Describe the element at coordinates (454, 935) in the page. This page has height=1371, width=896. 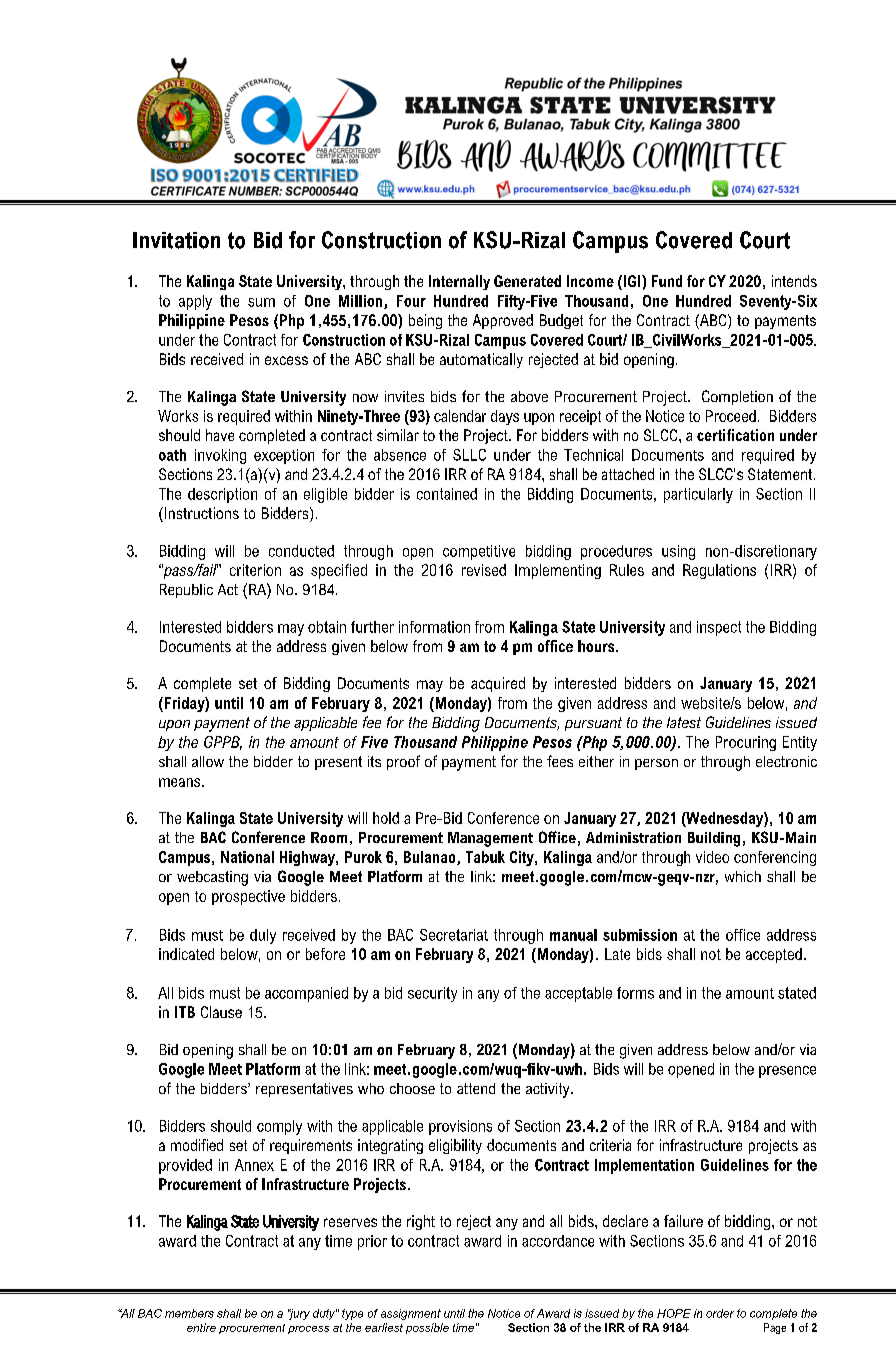
I see `Secretariat` at that location.
